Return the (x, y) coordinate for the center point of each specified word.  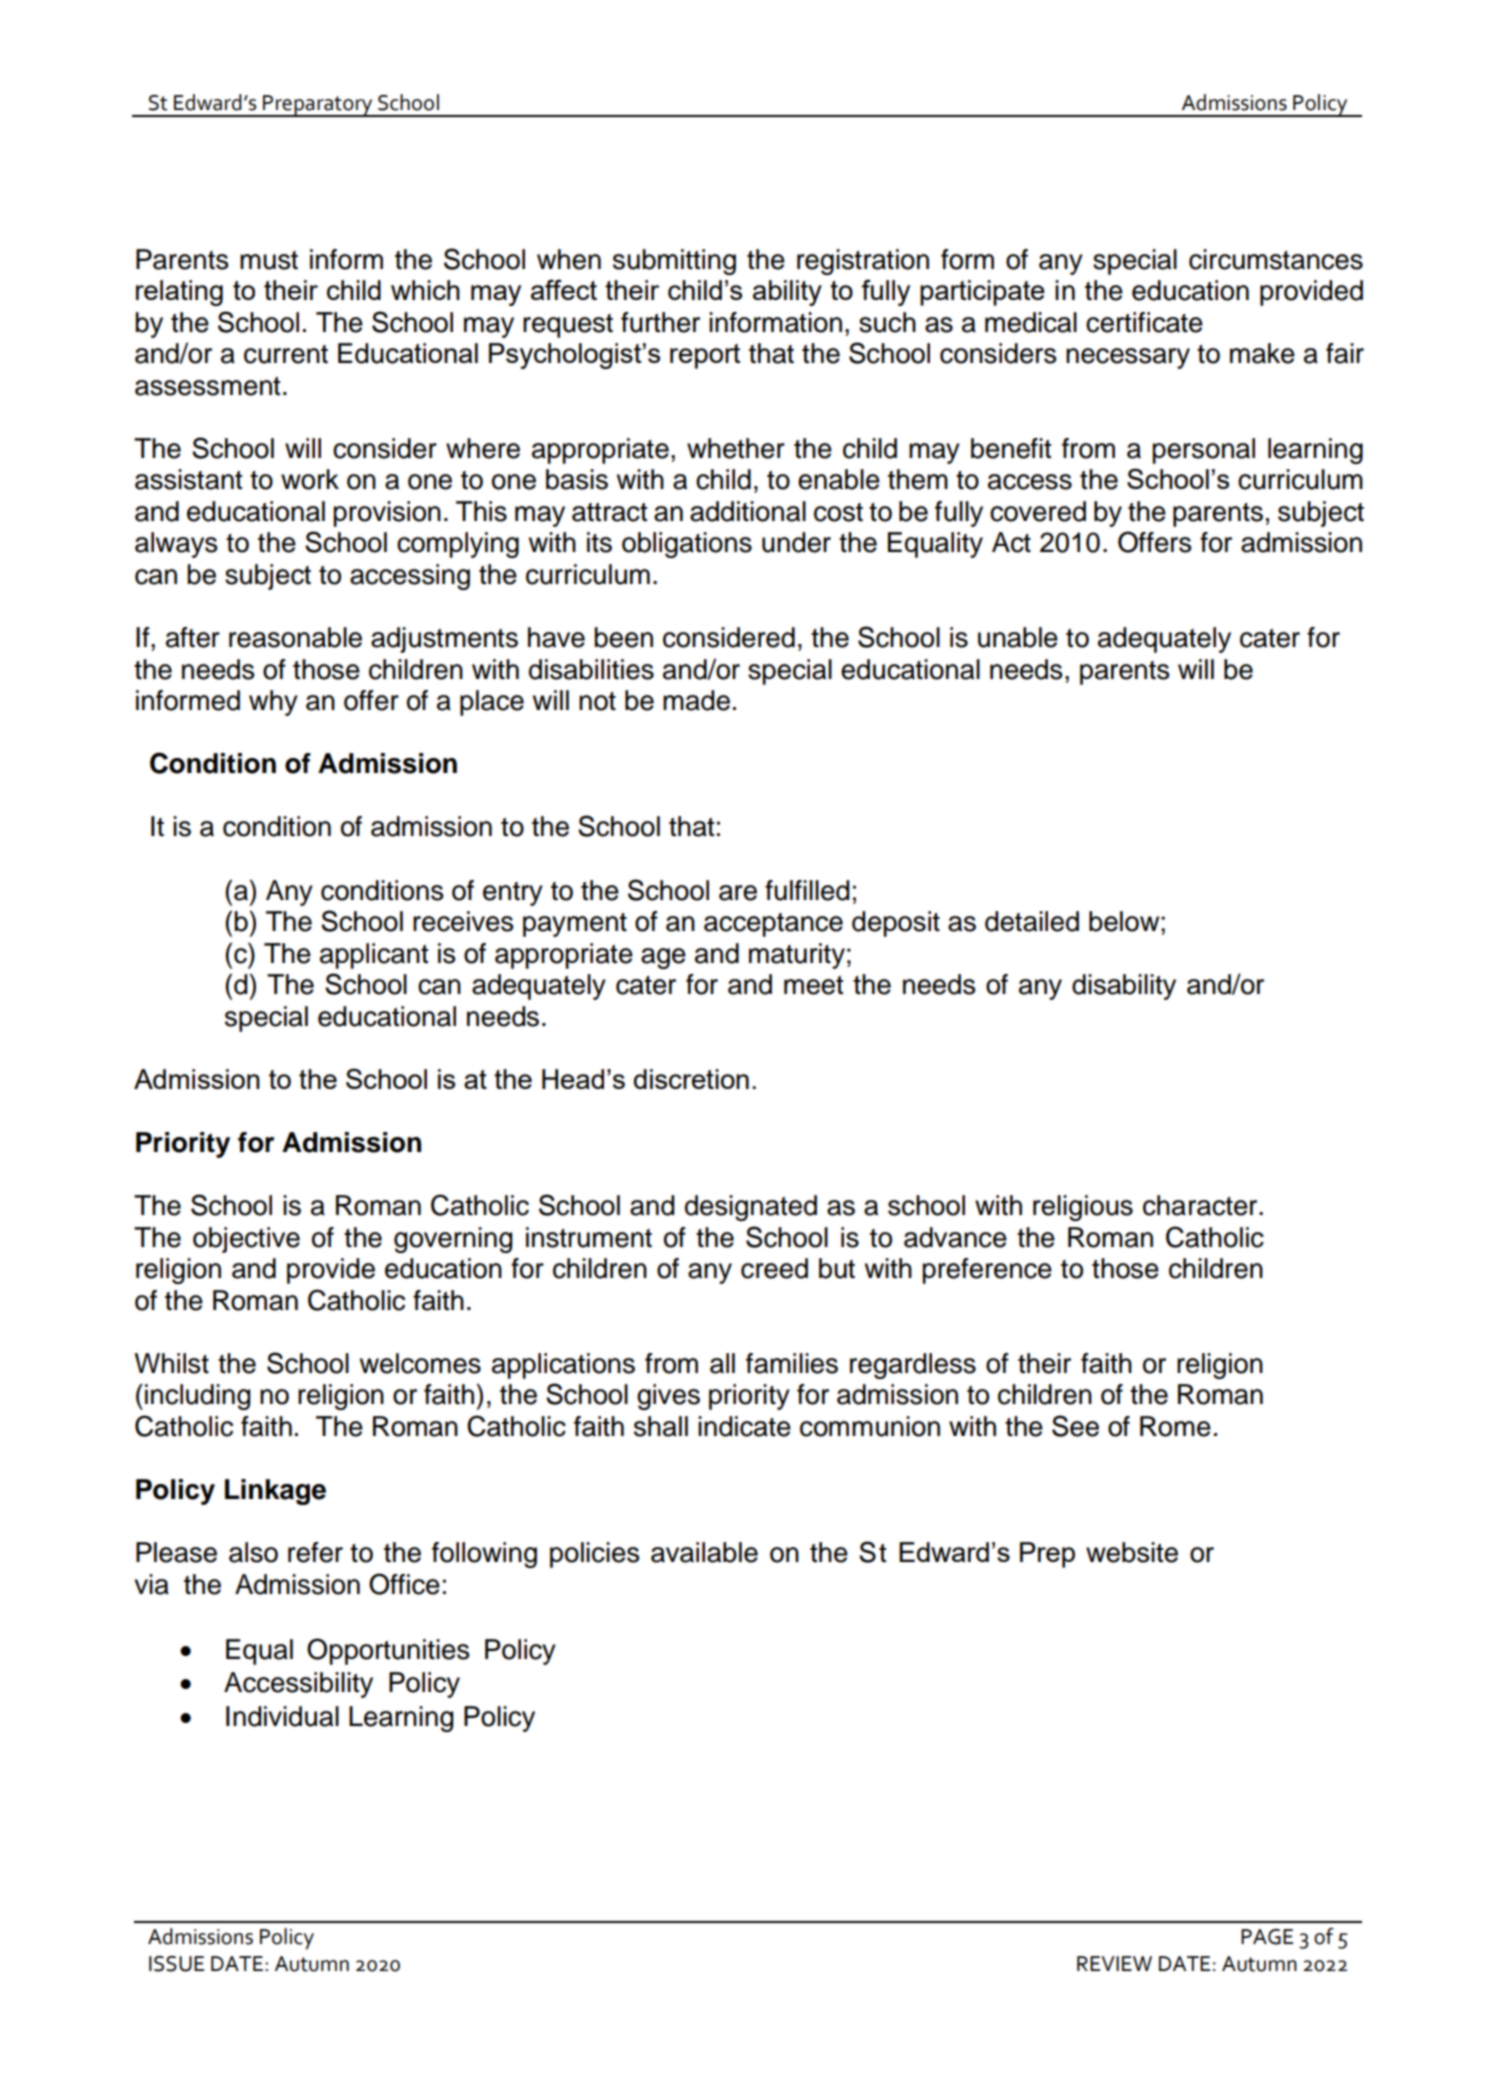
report (705, 356)
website (1132, 1552)
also (253, 1552)
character (1201, 1205)
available (704, 1552)
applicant (374, 956)
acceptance (773, 925)
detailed (1032, 921)
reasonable (295, 637)
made (696, 700)
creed (774, 1268)
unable (1018, 637)
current (286, 354)
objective (246, 1240)
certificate (1144, 322)
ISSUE (176, 1964)
